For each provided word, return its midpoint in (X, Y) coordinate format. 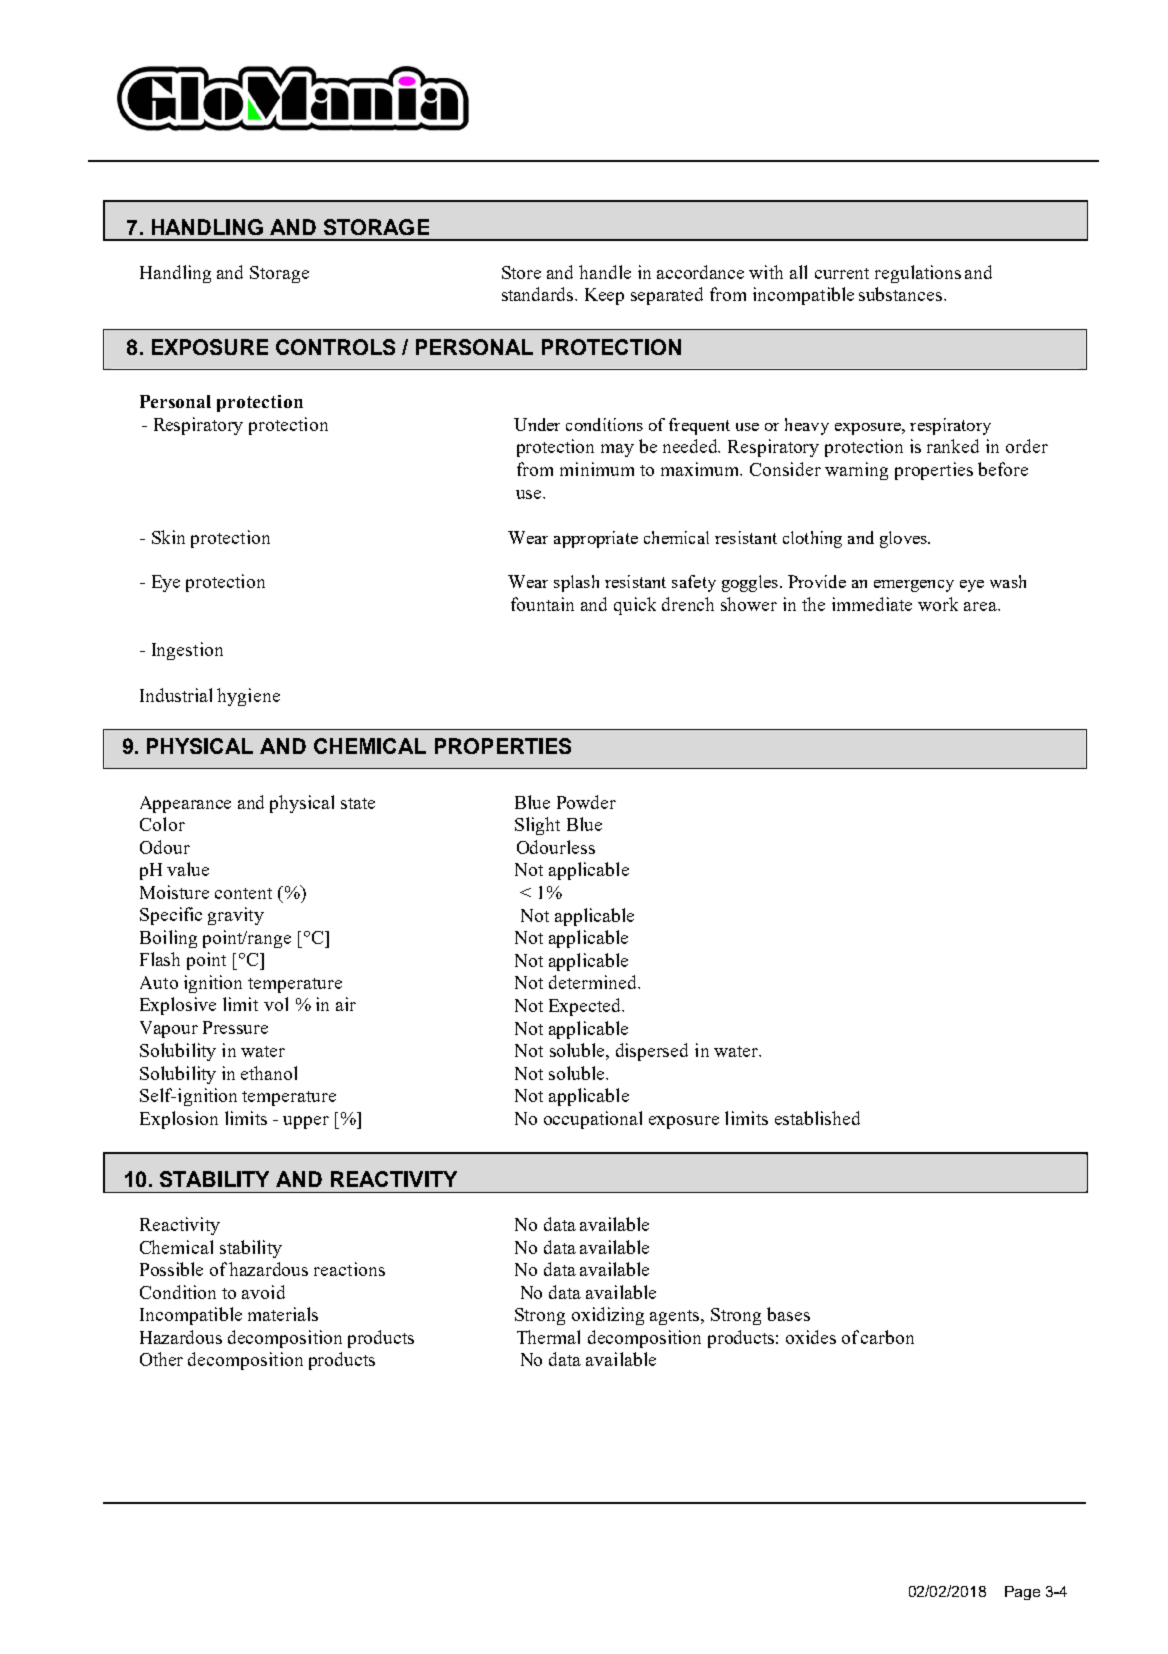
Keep (604, 296)
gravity (236, 916)
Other (161, 1359)
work (938, 604)
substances (902, 294)
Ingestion (187, 651)
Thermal (548, 1337)
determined (594, 982)
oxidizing (608, 1316)
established (817, 1118)
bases (788, 1314)
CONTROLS (335, 347)
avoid (263, 1292)
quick (635, 606)
